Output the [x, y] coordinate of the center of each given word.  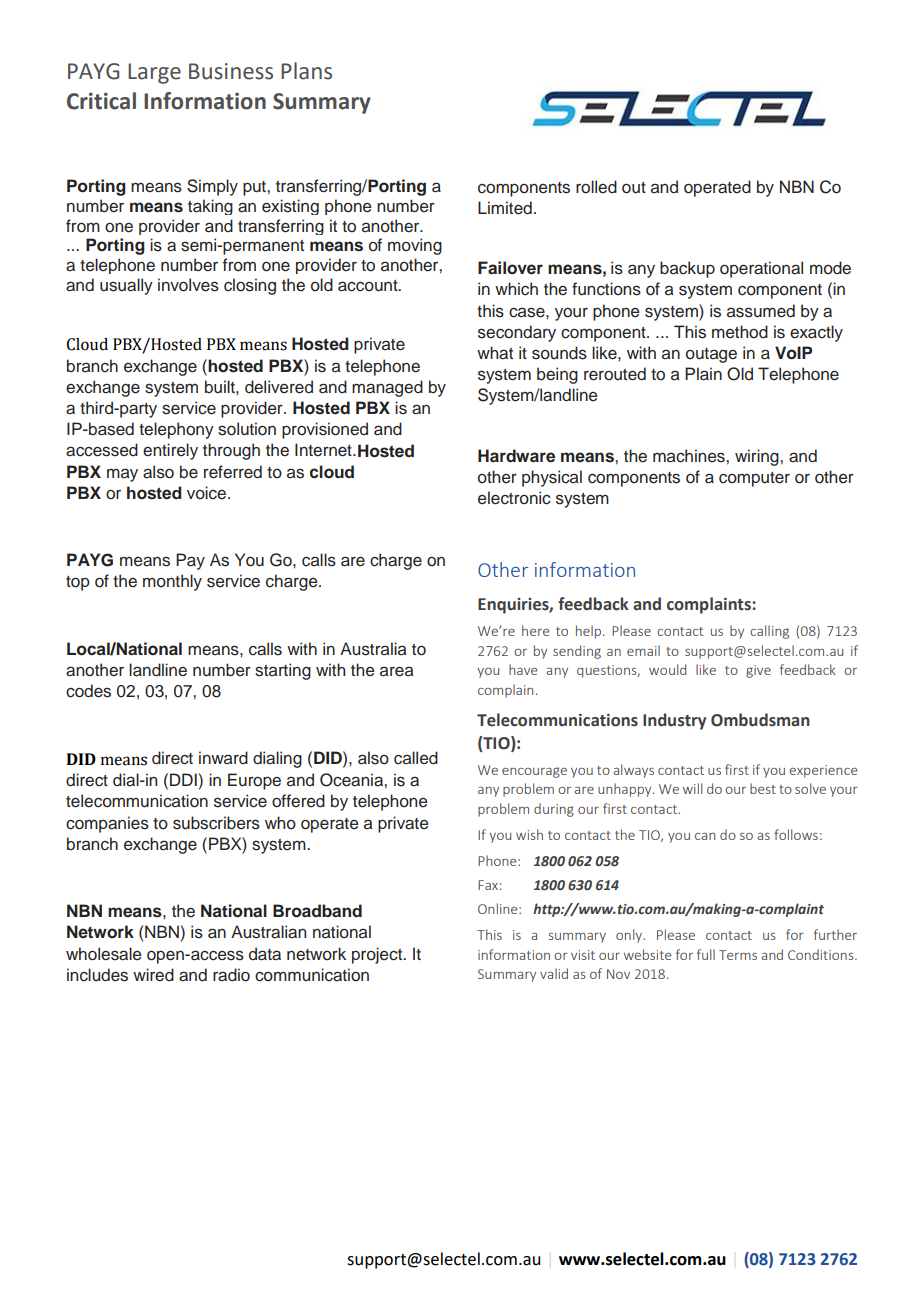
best [763, 788]
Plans [306, 71]
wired [153, 975]
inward [223, 758]
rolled [596, 187]
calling [769, 632]
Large [154, 73]
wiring [758, 457]
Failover [510, 268]
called [416, 758]
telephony [176, 430]
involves [188, 285]
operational [761, 269]
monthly [172, 582]
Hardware [516, 456]
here [535, 630]
